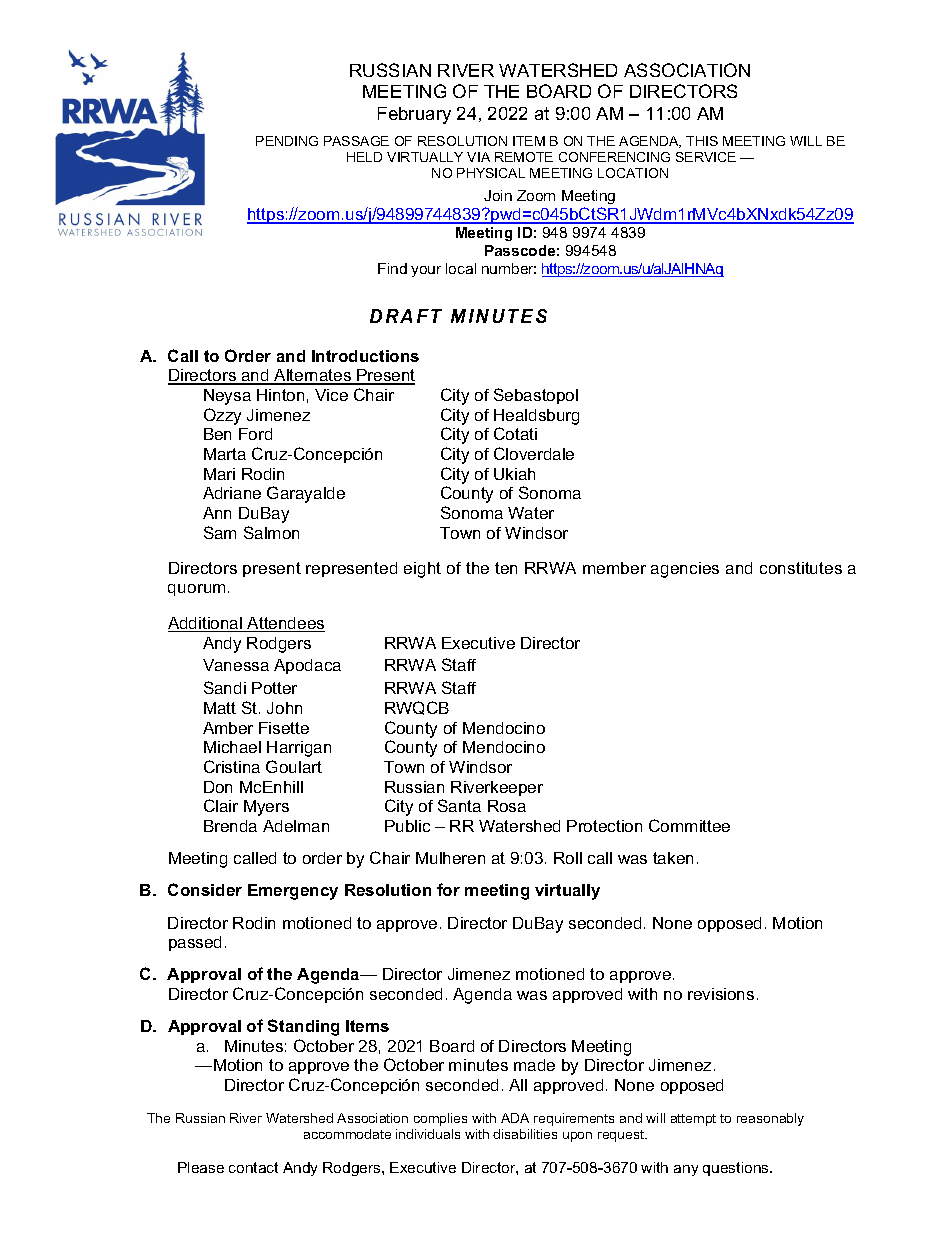 This page has height=1233, width=952. What do you see at coordinates (514, 474) in the page?
I see `Ukiah` at bounding box center [514, 474].
